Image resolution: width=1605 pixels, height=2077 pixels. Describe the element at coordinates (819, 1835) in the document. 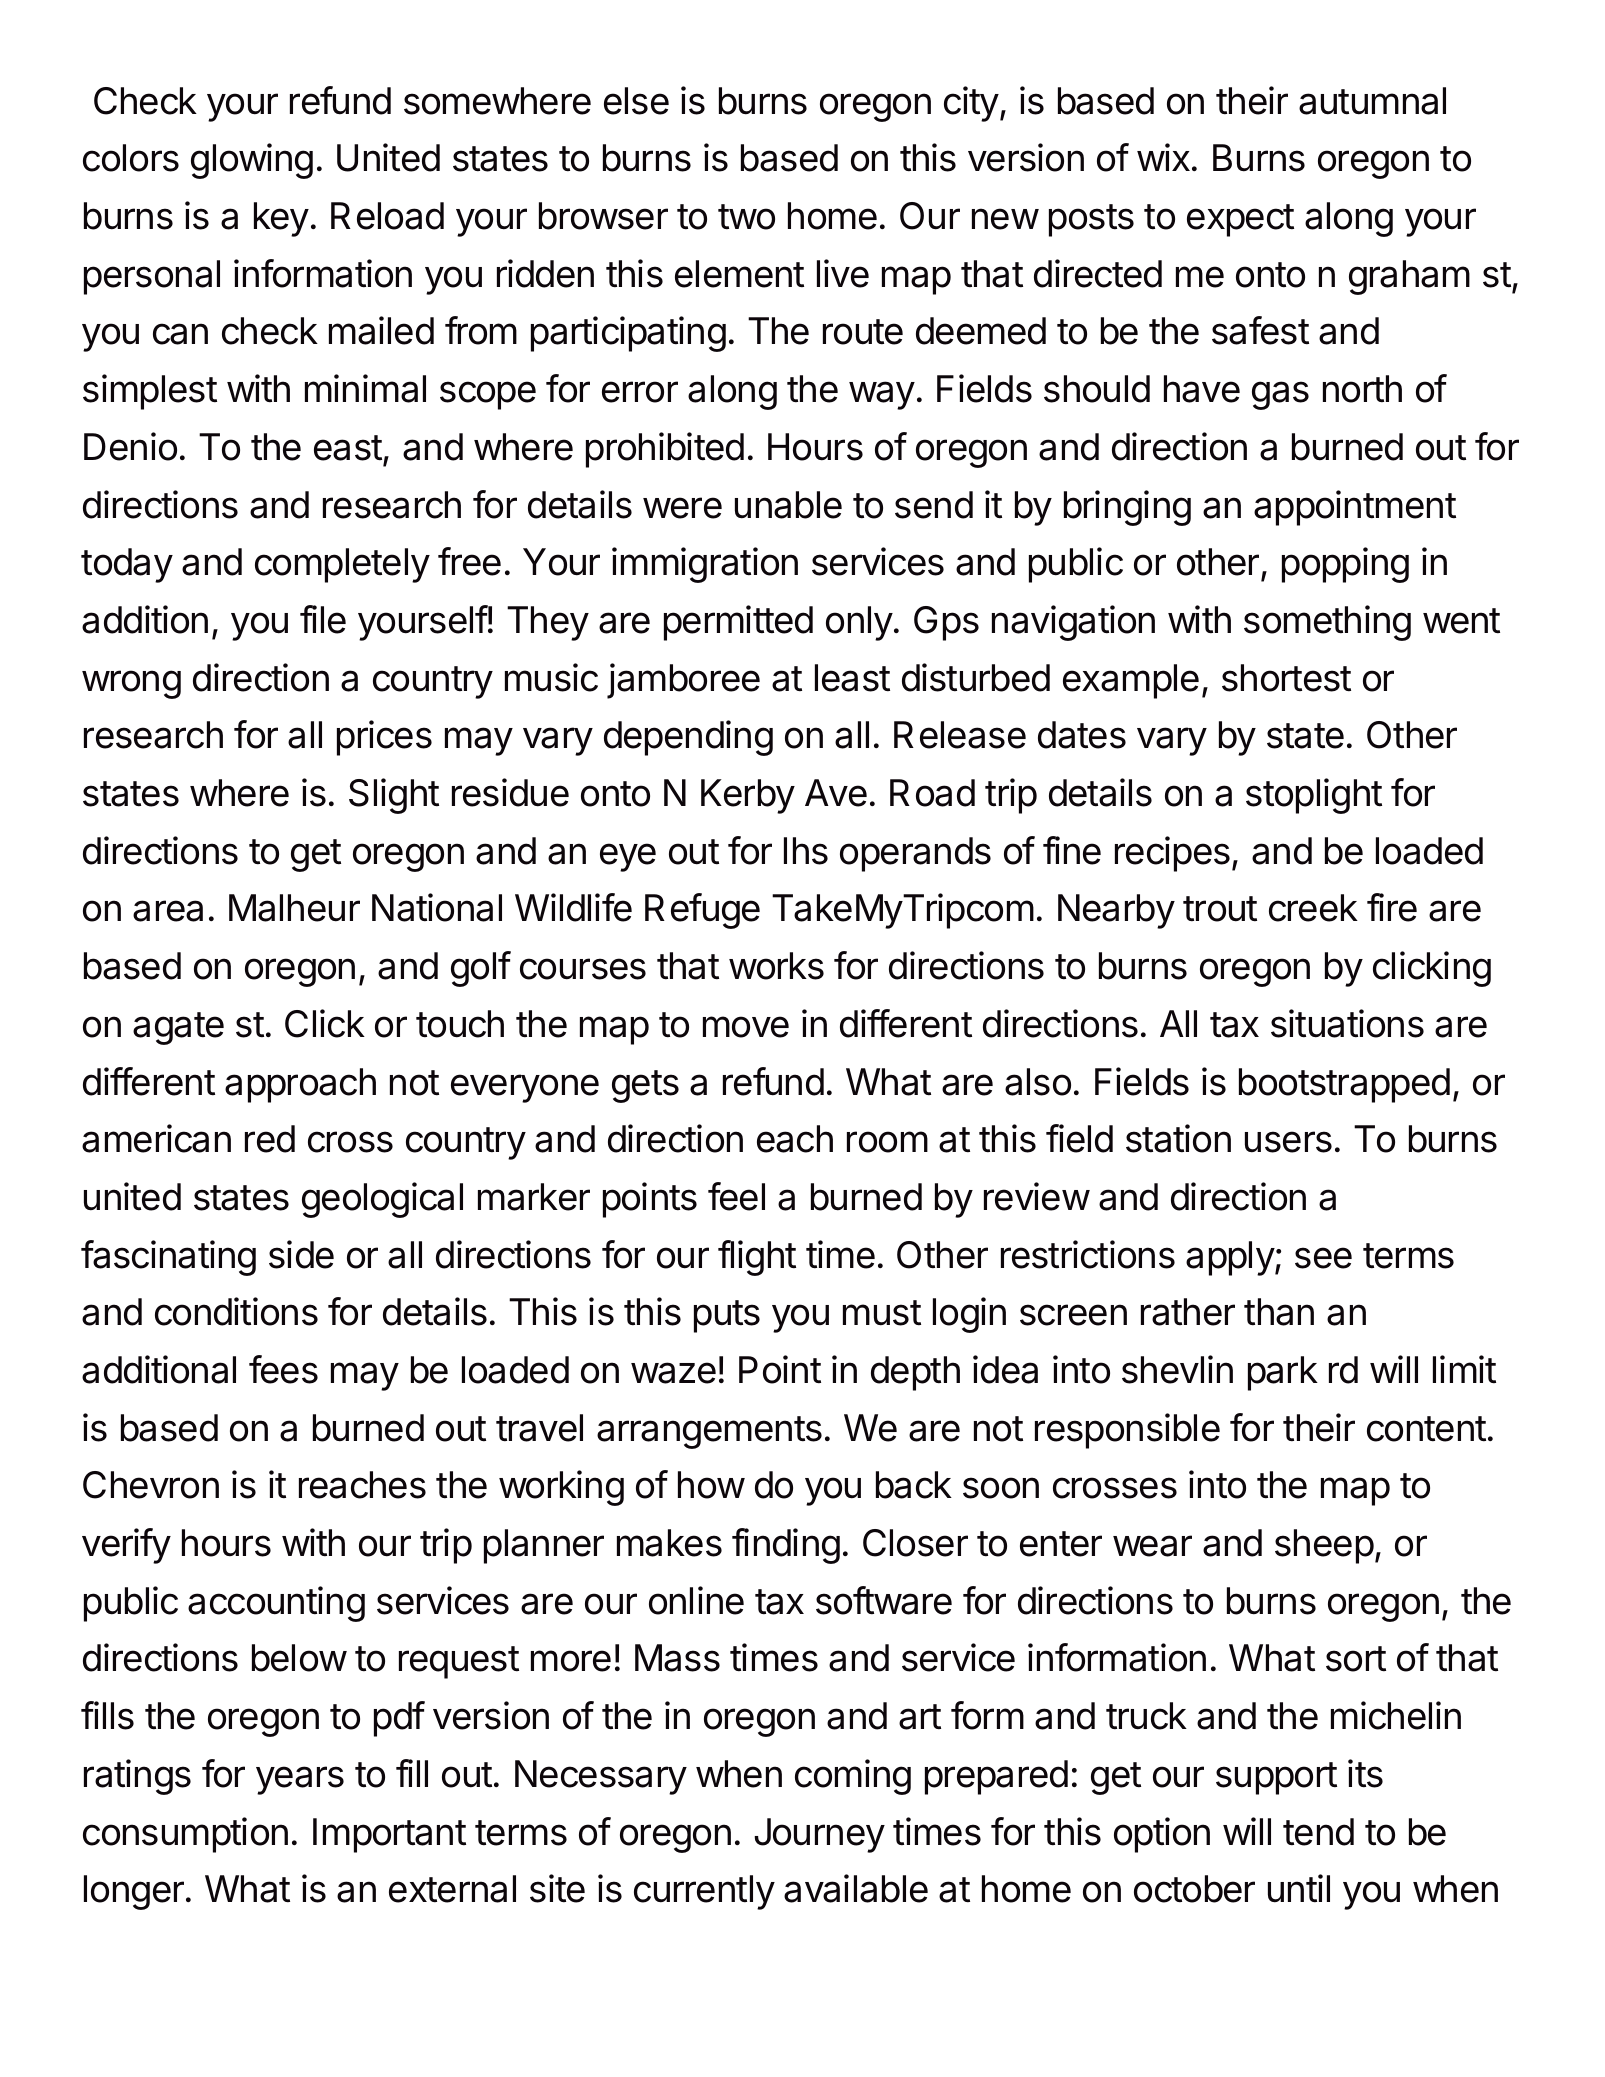

I see `Journey` at that location.
